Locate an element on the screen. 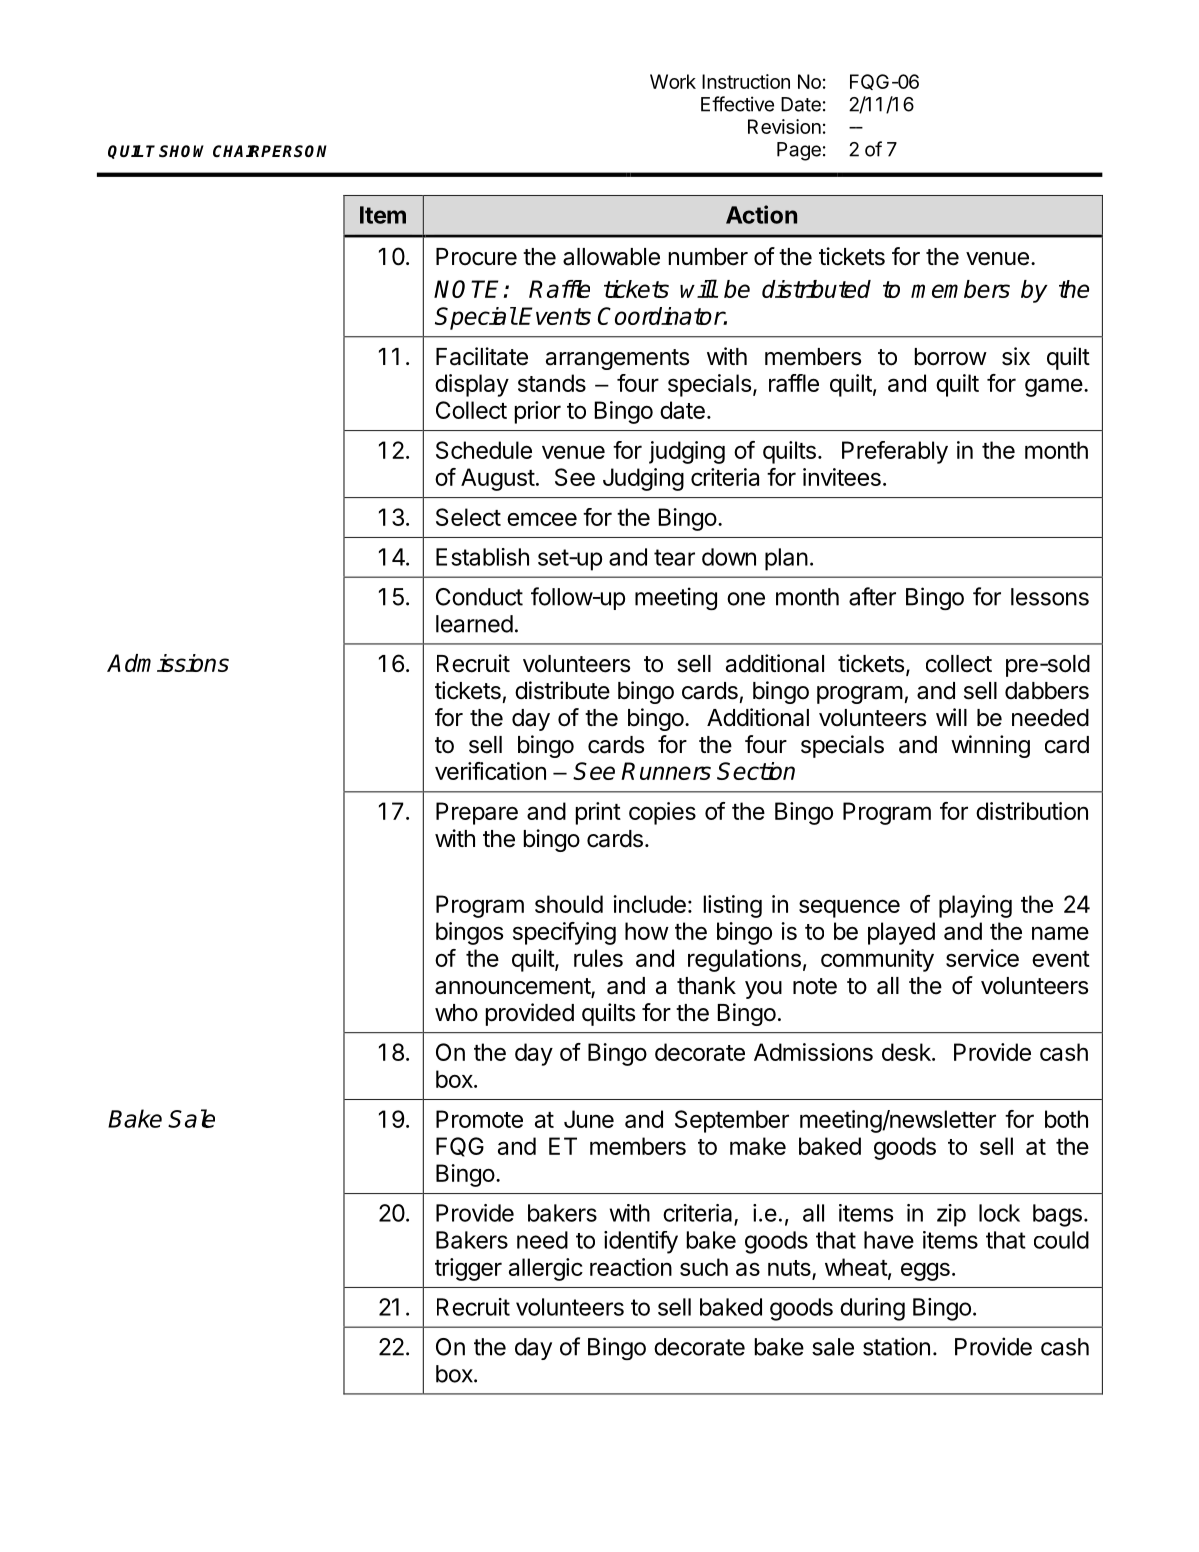  such is located at coordinates (704, 1267).
